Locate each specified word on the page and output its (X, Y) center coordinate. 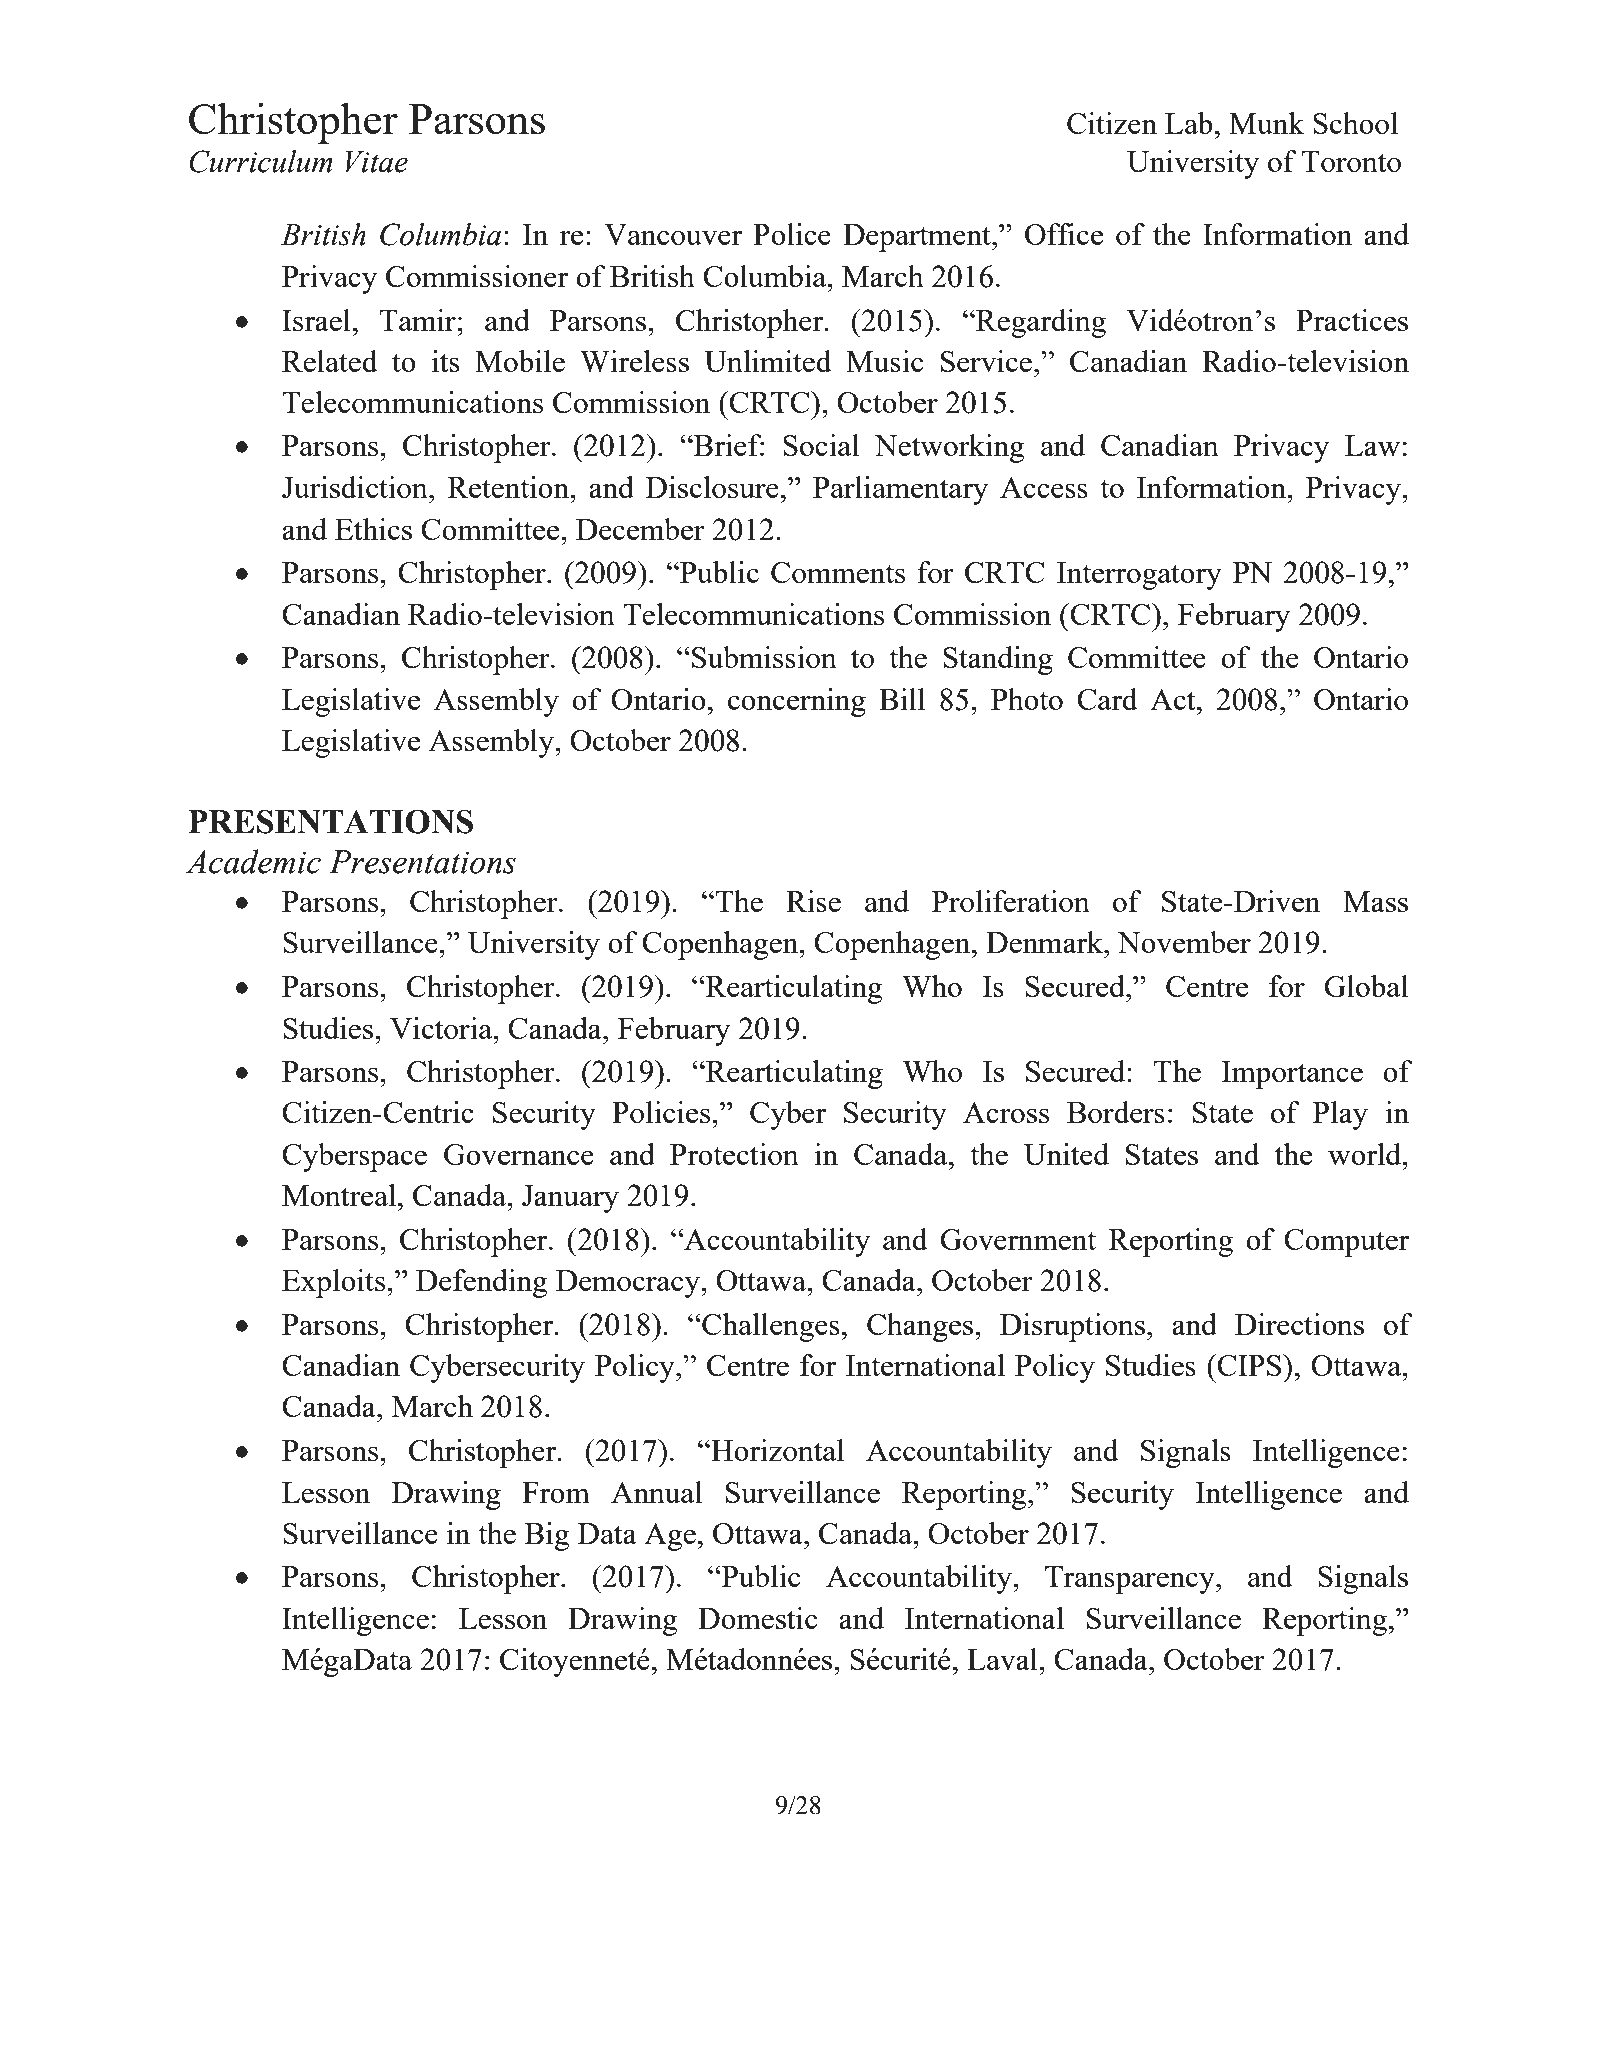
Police (792, 234)
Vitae (377, 162)
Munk (1266, 123)
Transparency (1131, 1580)
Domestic (757, 1618)
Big (547, 1536)
